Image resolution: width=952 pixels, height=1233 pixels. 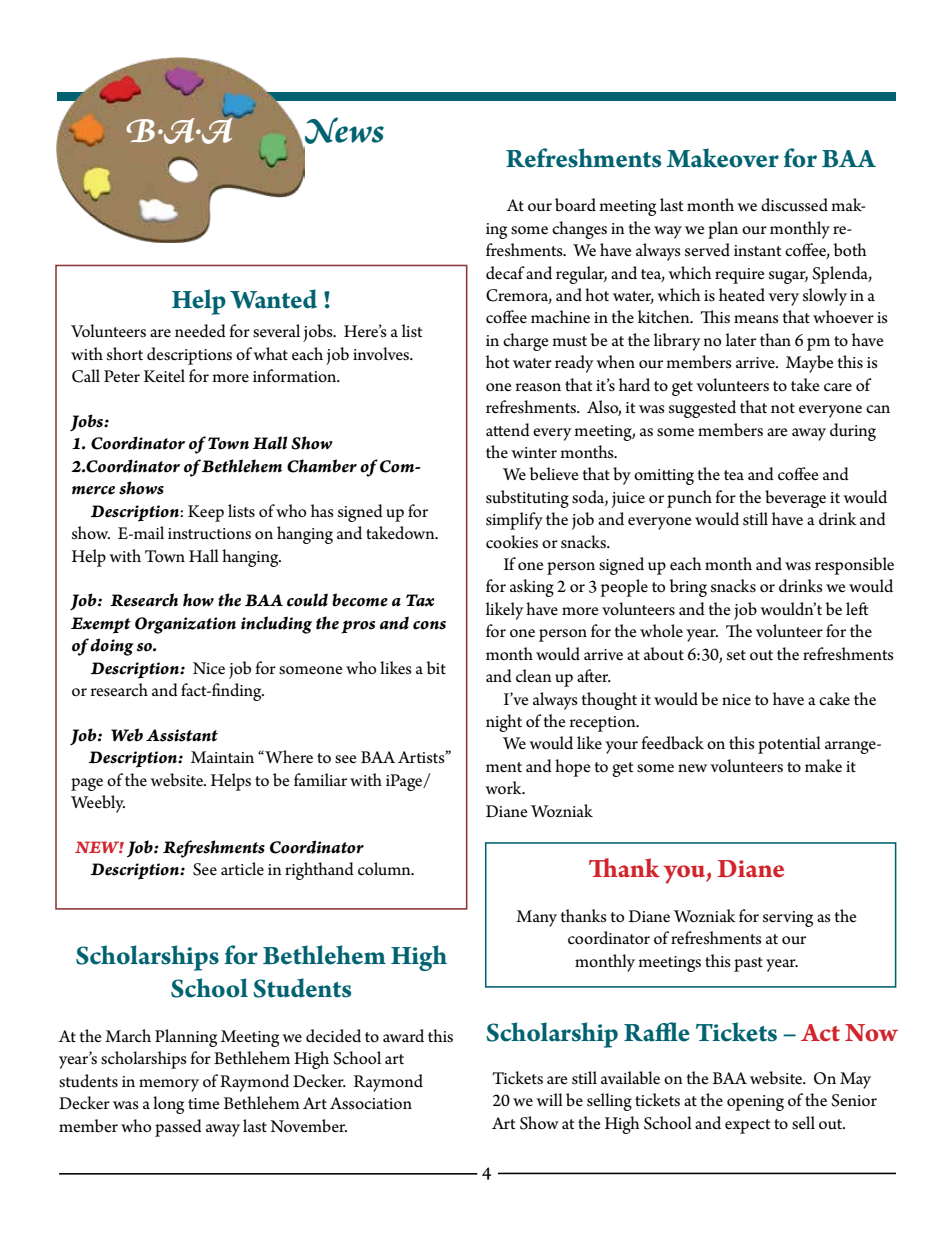 I want to click on Organization, so click(x=185, y=625).
